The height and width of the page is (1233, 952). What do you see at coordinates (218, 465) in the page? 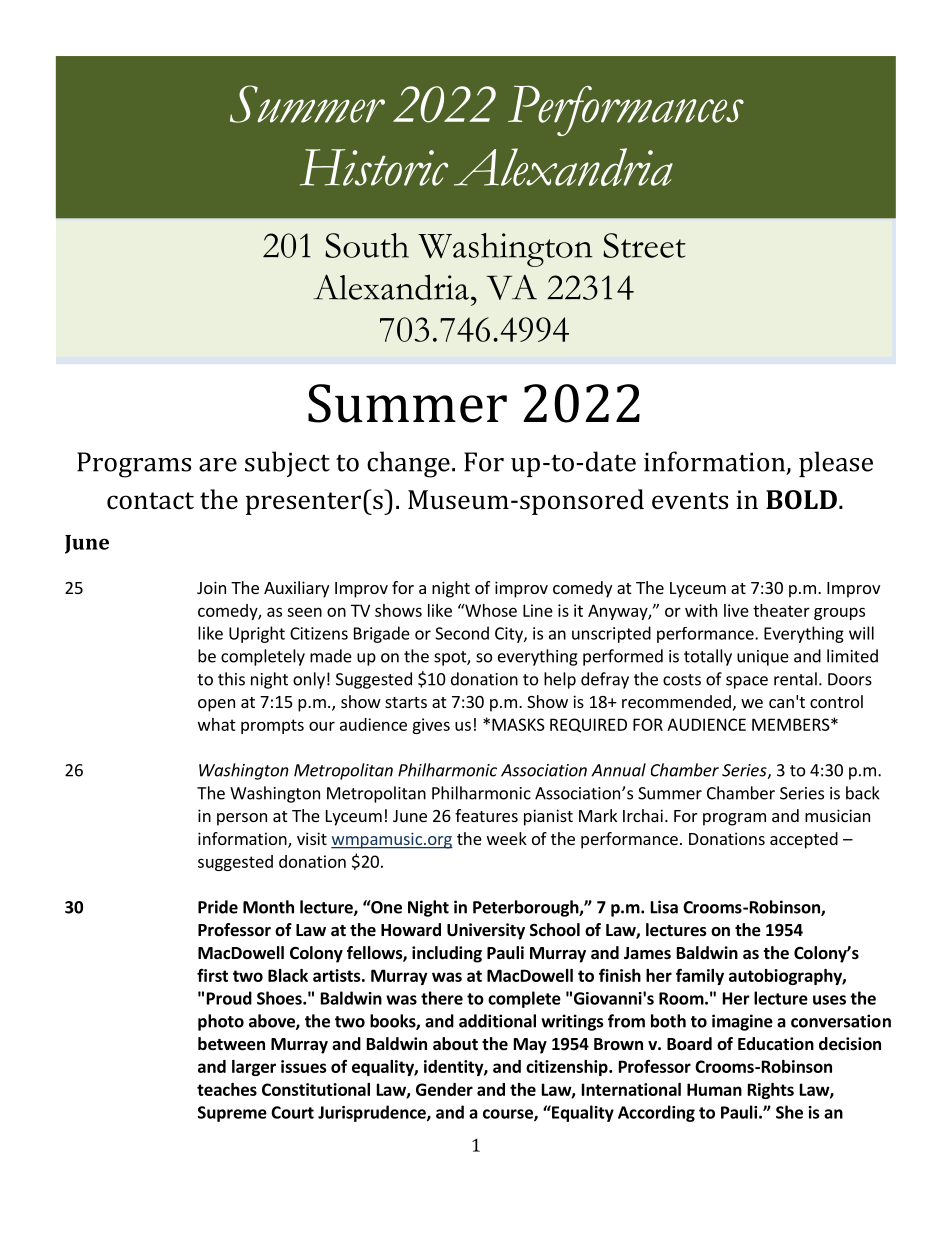
I see `are` at bounding box center [218, 465].
